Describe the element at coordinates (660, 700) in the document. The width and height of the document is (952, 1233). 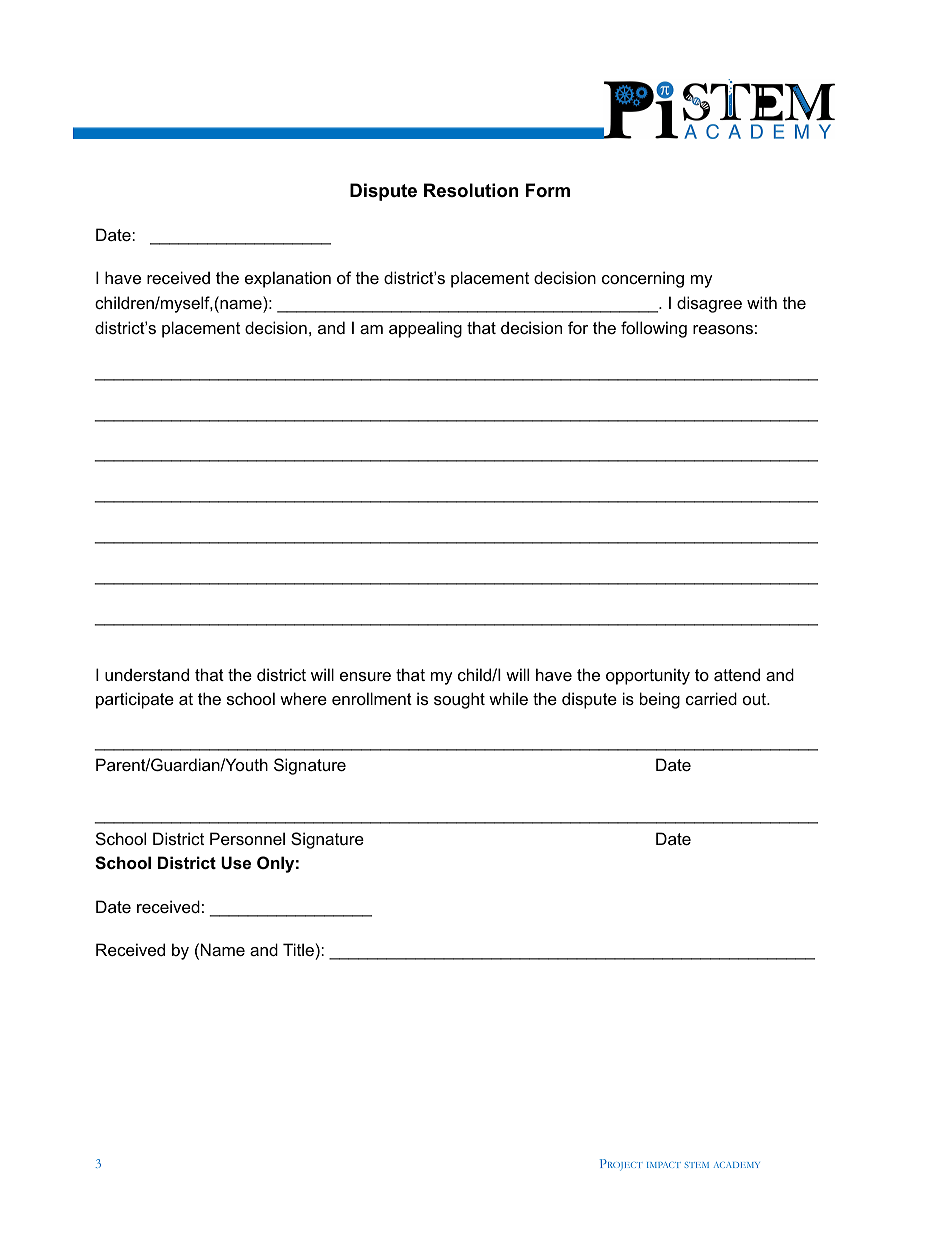
I see `being` at that location.
